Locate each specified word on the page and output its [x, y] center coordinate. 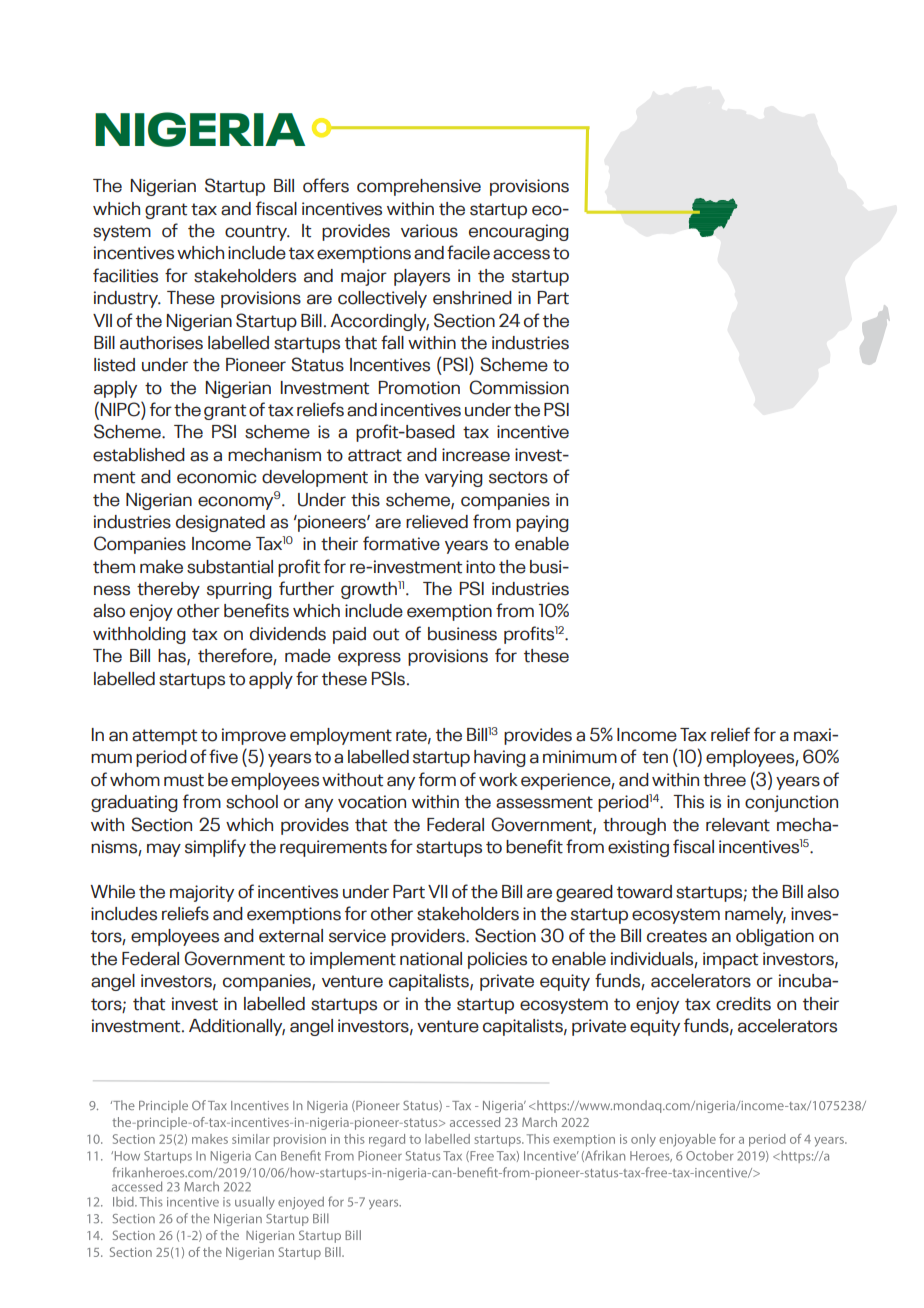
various [429, 231]
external [291, 936]
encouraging [519, 232]
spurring [239, 590]
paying [542, 523]
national [431, 959]
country [257, 233]
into [480, 567]
